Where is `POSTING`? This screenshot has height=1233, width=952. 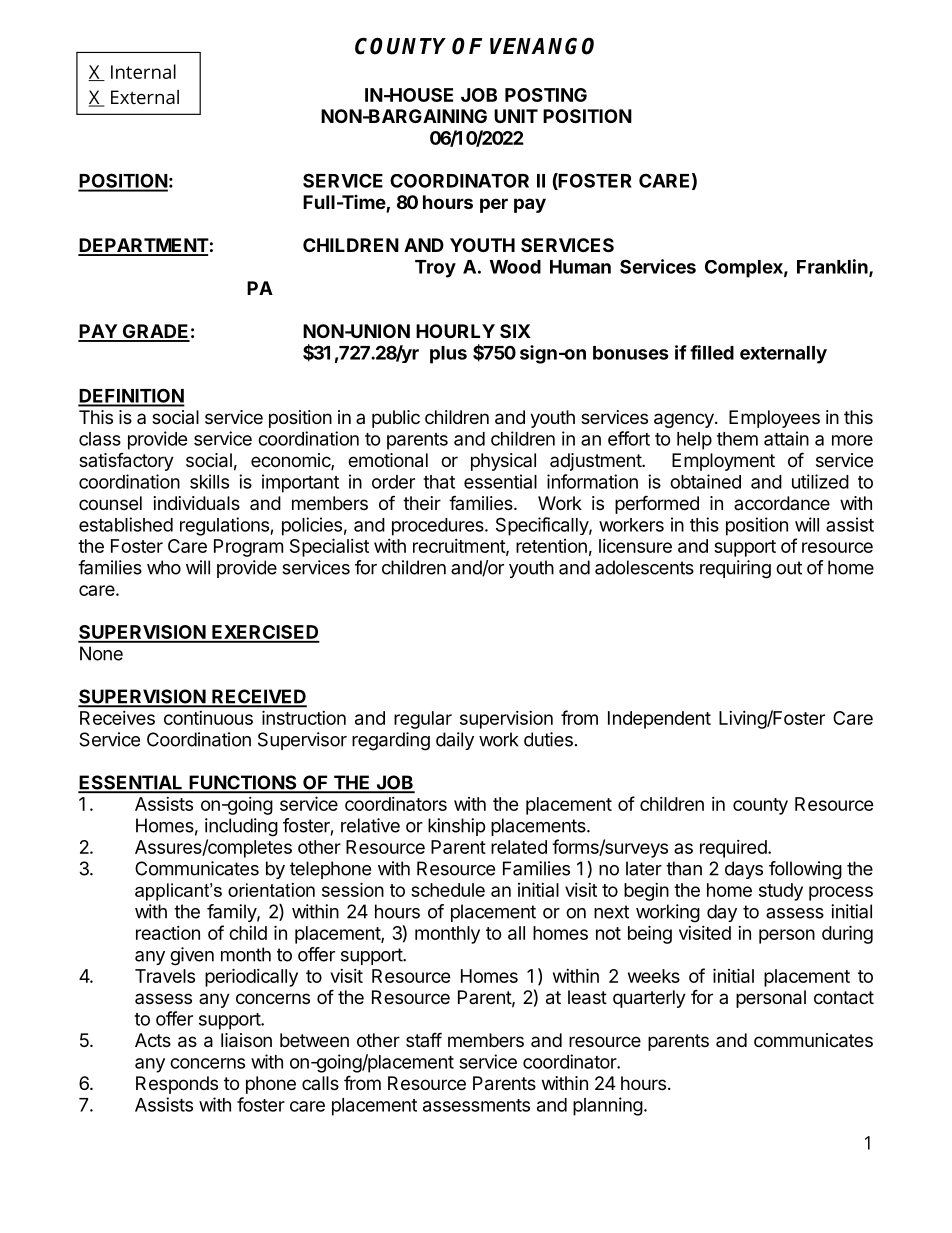
POSTING is located at coordinates (546, 95).
